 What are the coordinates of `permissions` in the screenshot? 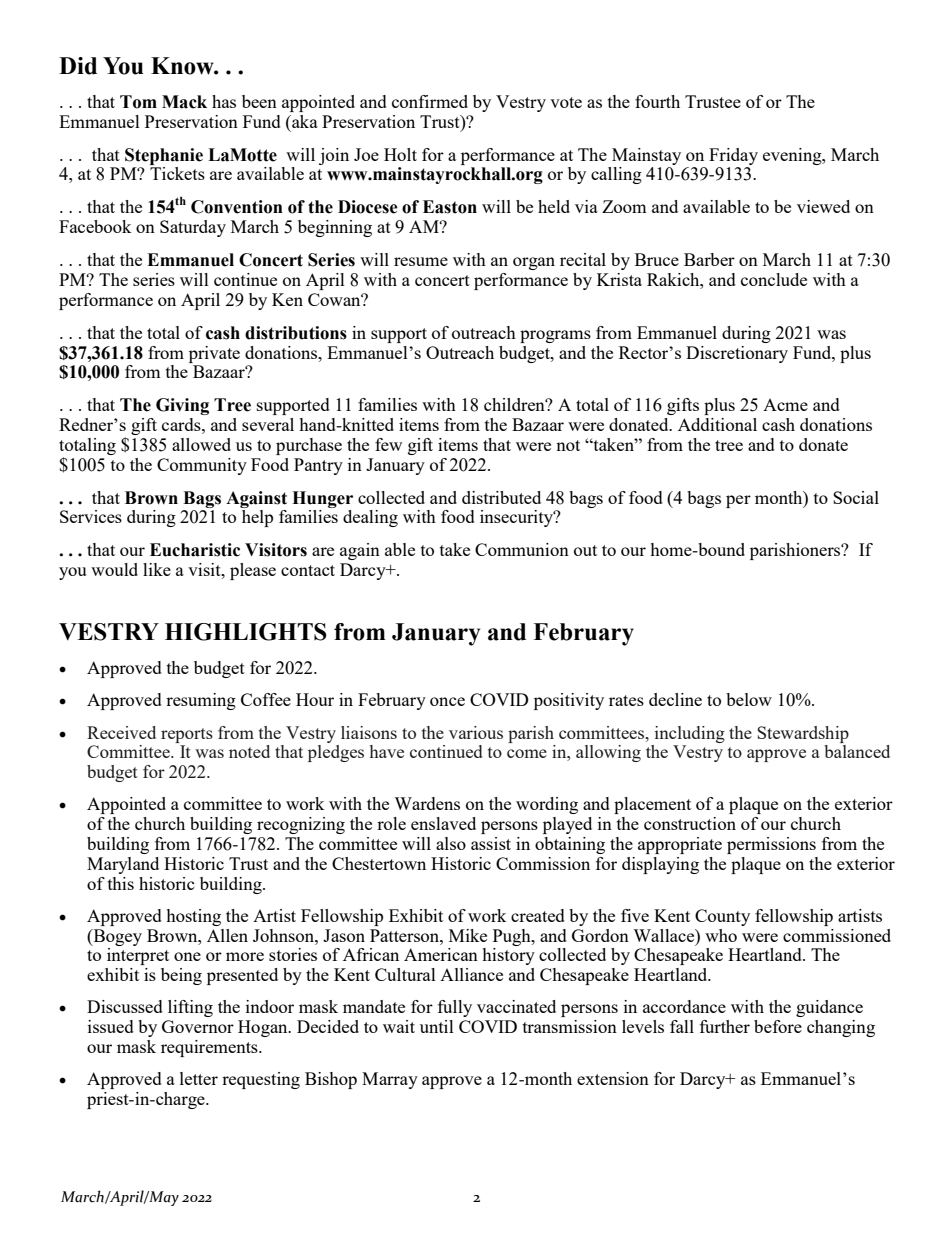 It's located at (771, 845).
